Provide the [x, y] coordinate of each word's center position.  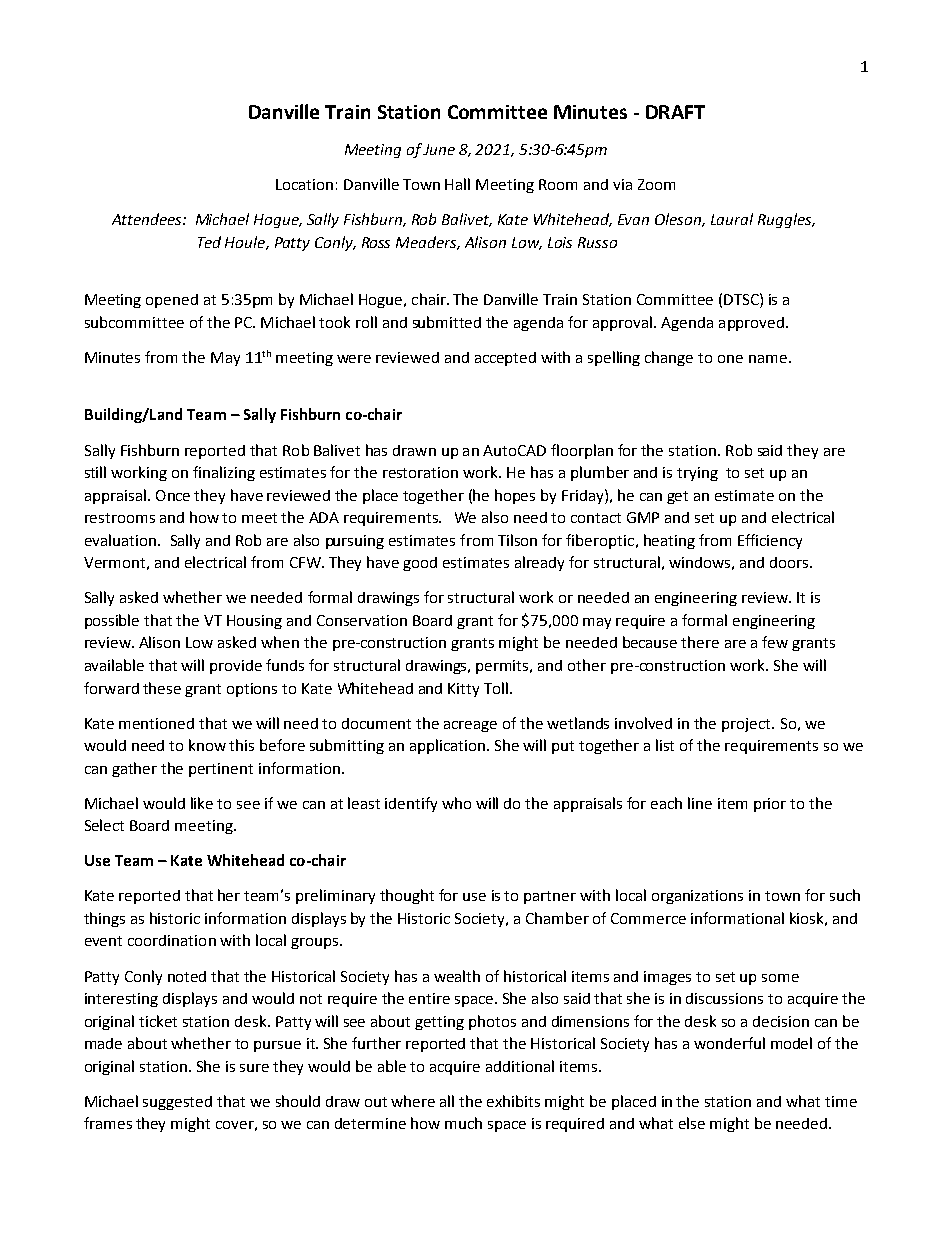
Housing [254, 622]
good [420, 564]
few [775, 642]
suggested [177, 1103]
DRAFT [675, 112]
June [439, 149]
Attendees [148, 219]
